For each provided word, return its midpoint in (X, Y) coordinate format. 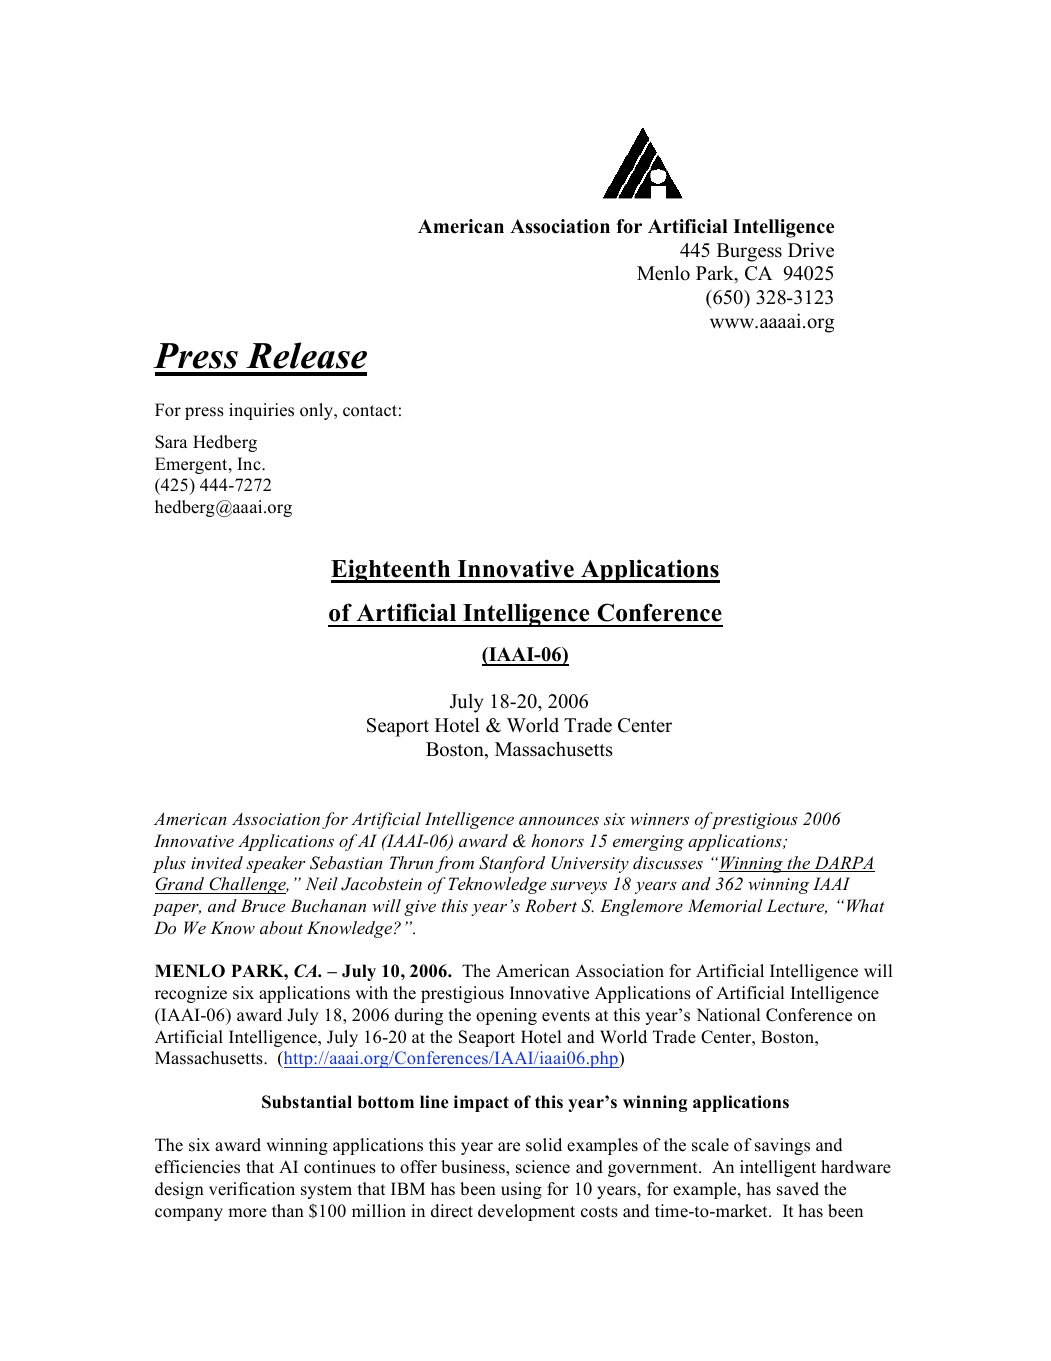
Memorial (725, 905)
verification (252, 1189)
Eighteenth (392, 571)
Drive (811, 250)
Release (306, 355)
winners (659, 819)
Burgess (749, 252)
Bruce (263, 905)
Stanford (512, 864)
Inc (250, 464)
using (521, 1190)
